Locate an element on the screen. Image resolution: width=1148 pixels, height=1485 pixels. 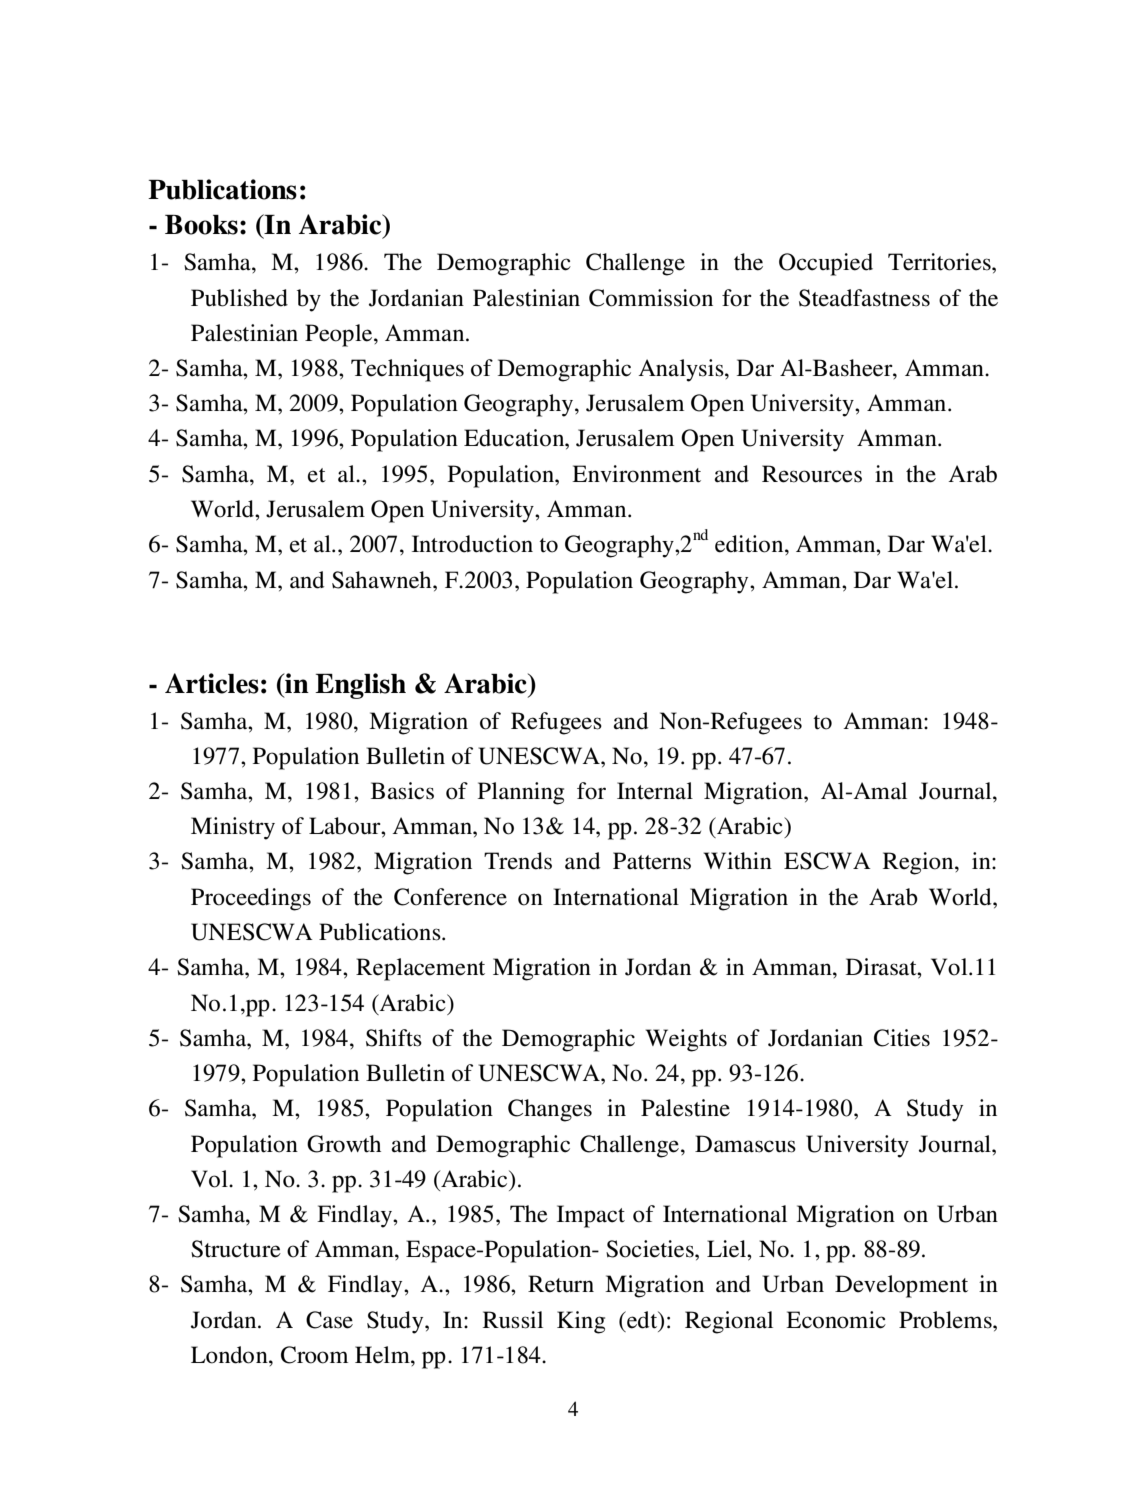
Proceedings is located at coordinates (251, 899).
